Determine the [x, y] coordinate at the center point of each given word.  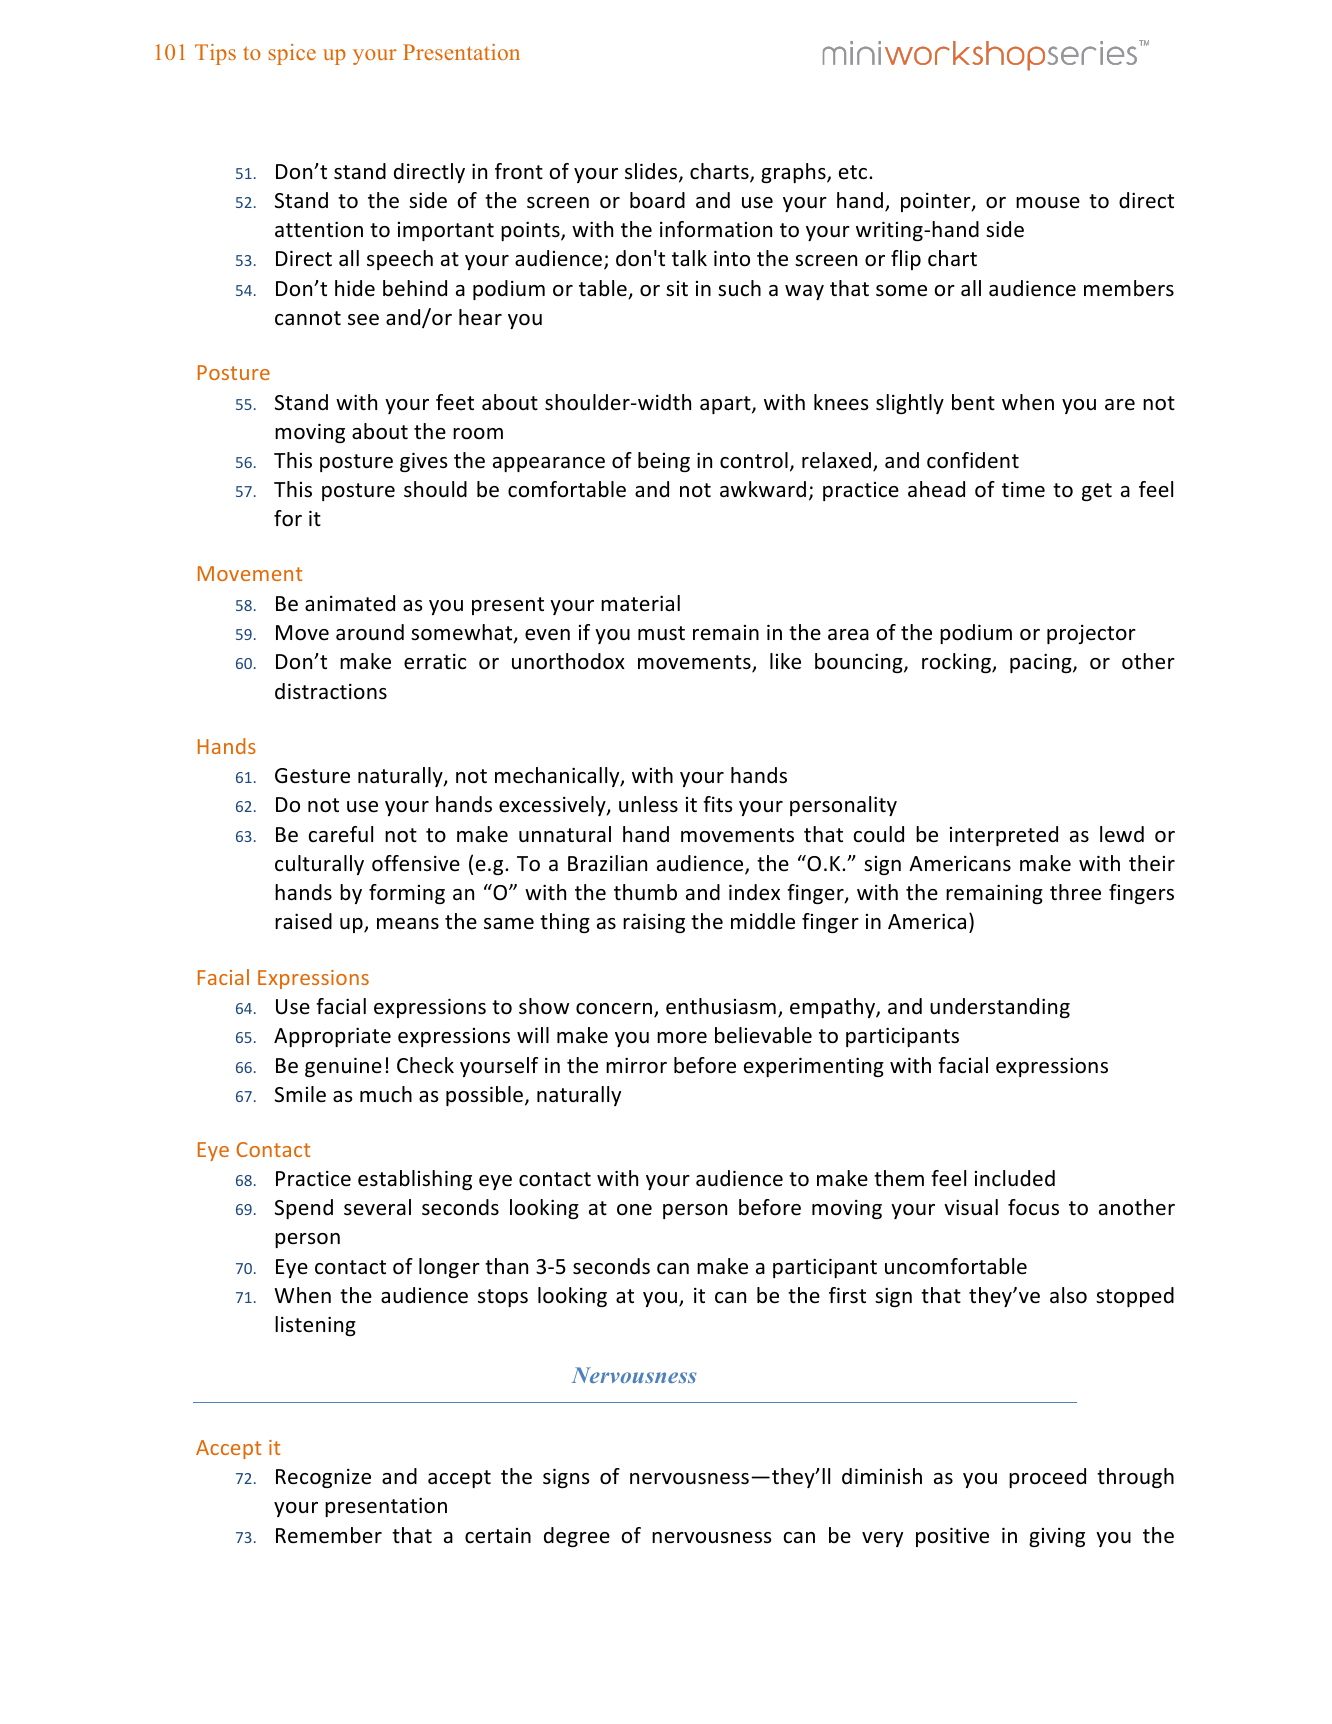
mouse [1048, 203]
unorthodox [568, 661]
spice [292, 54]
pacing [1042, 663]
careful [341, 834]
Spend [304, 1209]
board [657, 200]
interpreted [1004, 836]
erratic [435, 662]
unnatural [565, 834]
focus [1033, 1207]
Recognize [323, 1478]
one [634, 1210]
